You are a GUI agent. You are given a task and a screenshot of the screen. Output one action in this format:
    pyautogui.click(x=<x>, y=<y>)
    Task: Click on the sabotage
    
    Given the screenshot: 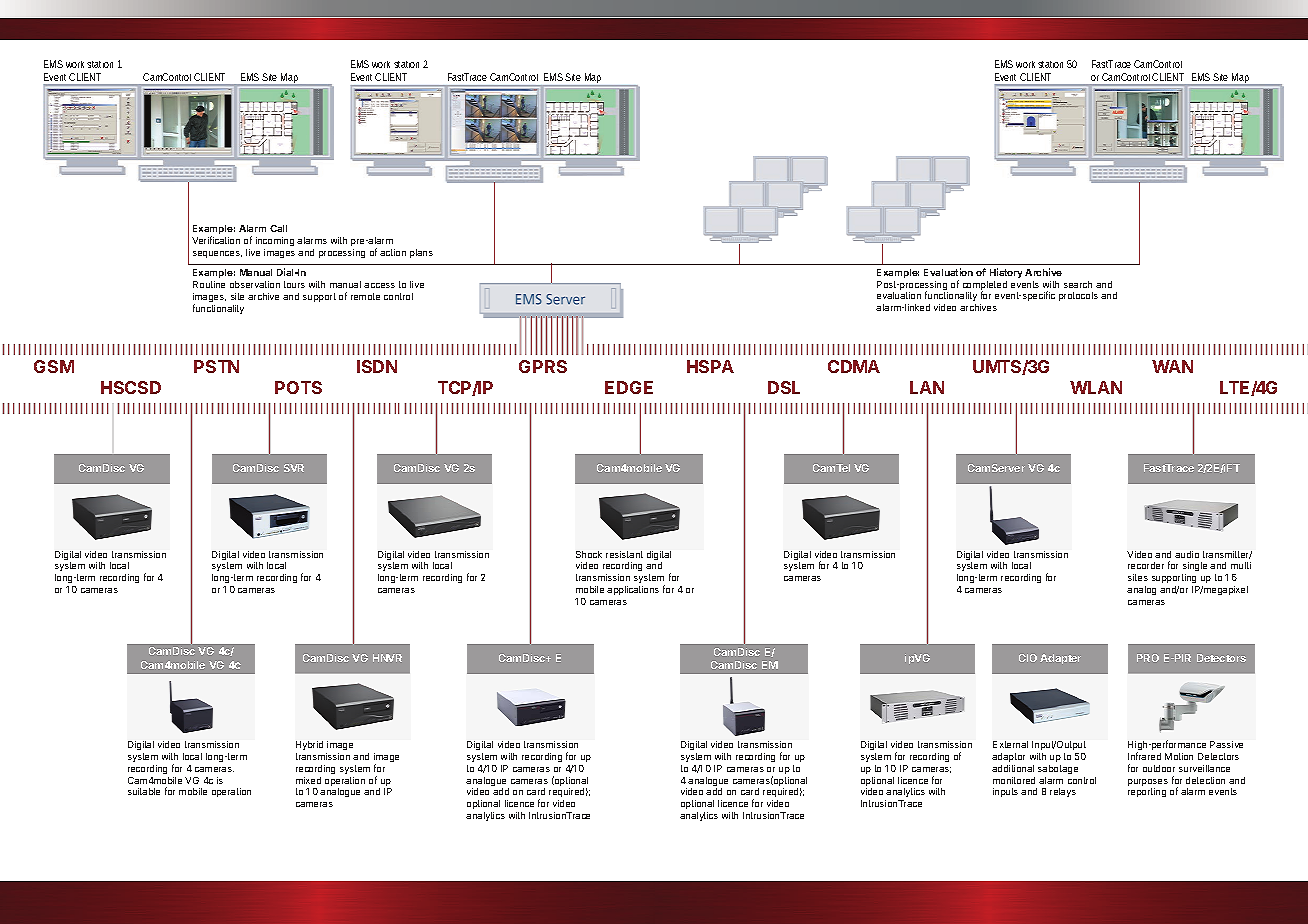 What is the action you would take?
    pyautogui.click(x=1058, y=769)
